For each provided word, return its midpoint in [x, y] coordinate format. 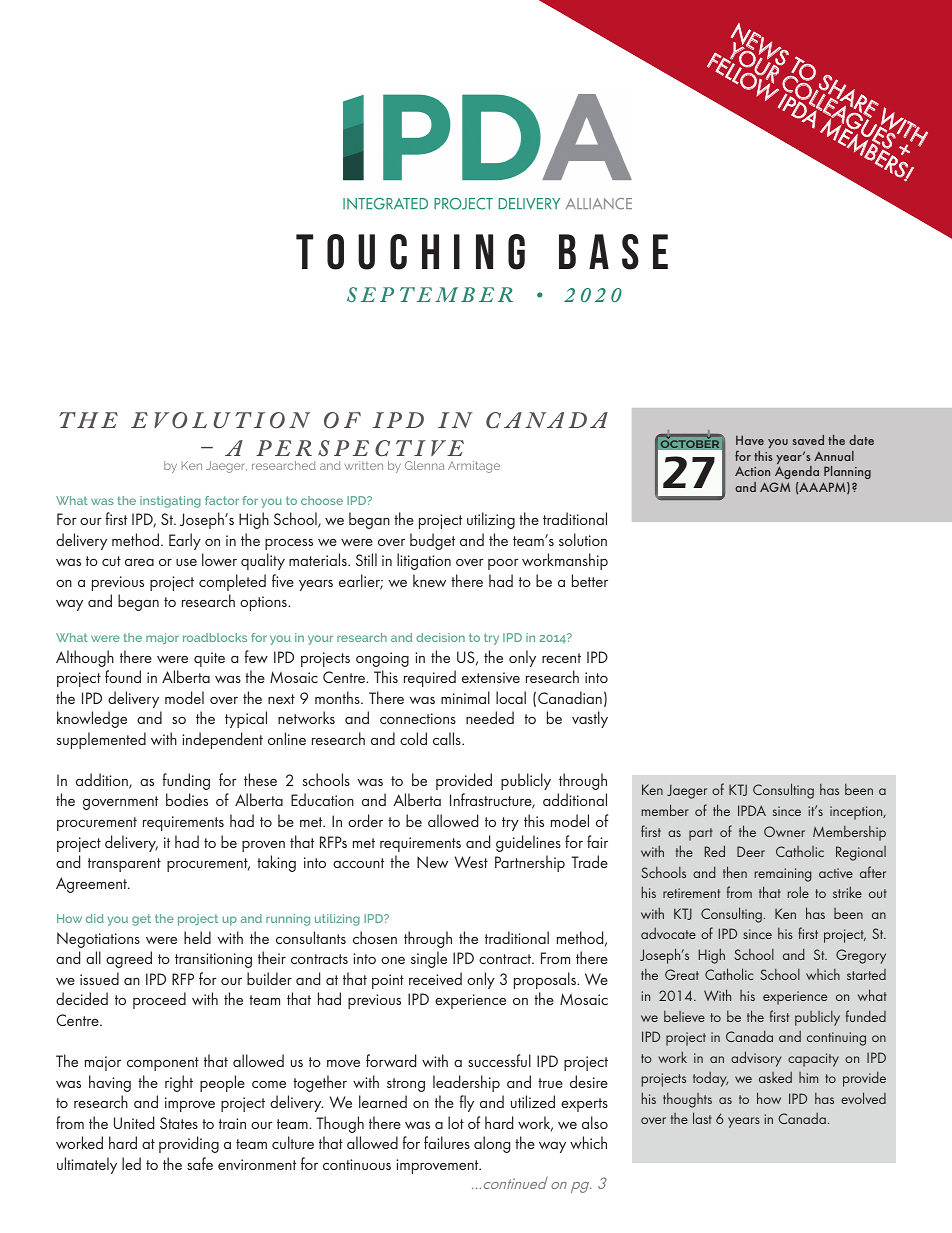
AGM [775, 487]
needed [490, 717]
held [197, 937]
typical [246, 719]
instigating [170, 502]
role [798, 892]
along [492, 1144]
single [429, 959]
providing [189, 1144]
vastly [590, 719]
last [702, 1118]
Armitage [474, 467]
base [613, 252]
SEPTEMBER [430, 294]
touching [410, 252]
